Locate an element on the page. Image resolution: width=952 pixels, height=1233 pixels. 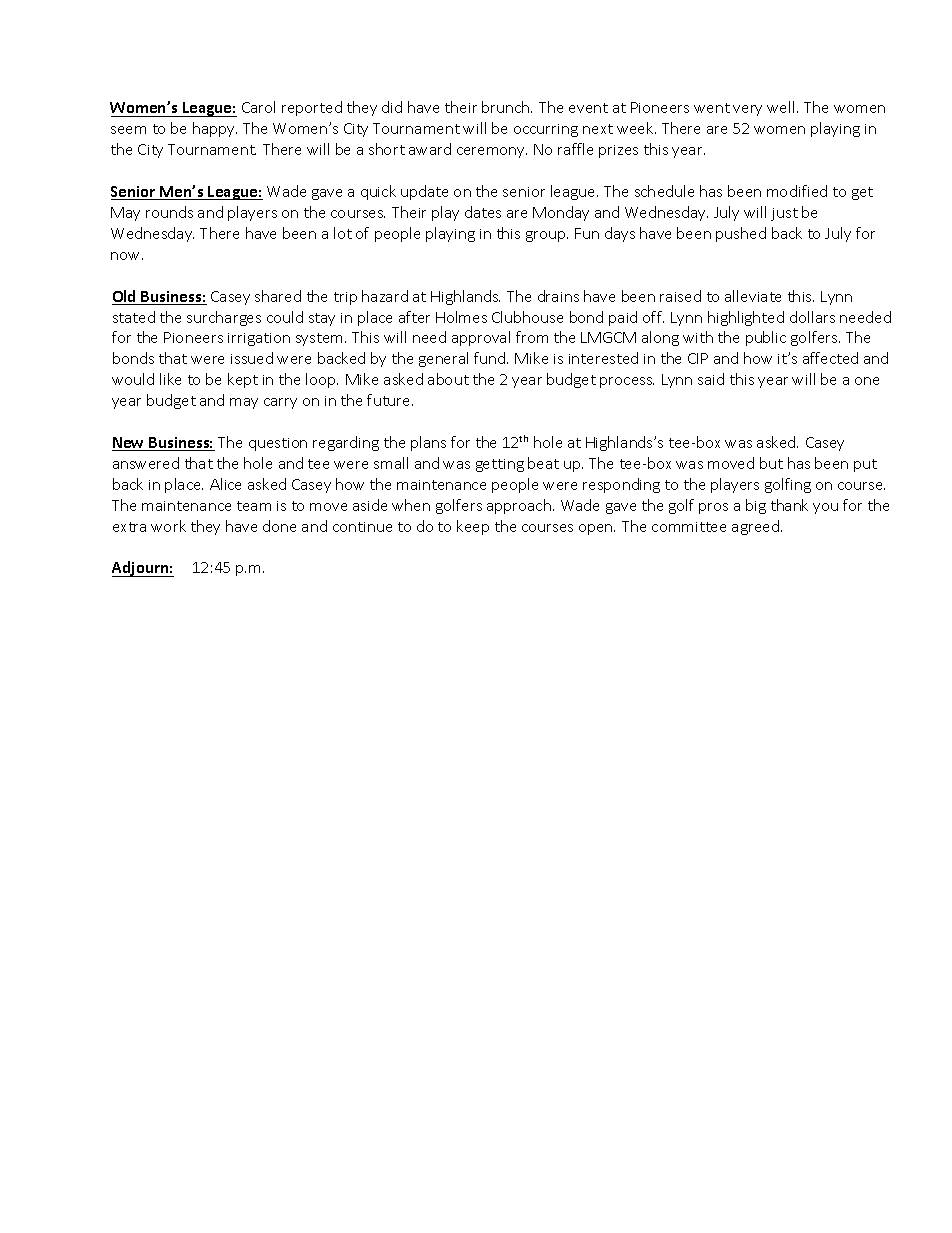
brunch is located at coordinates (507, 107).
